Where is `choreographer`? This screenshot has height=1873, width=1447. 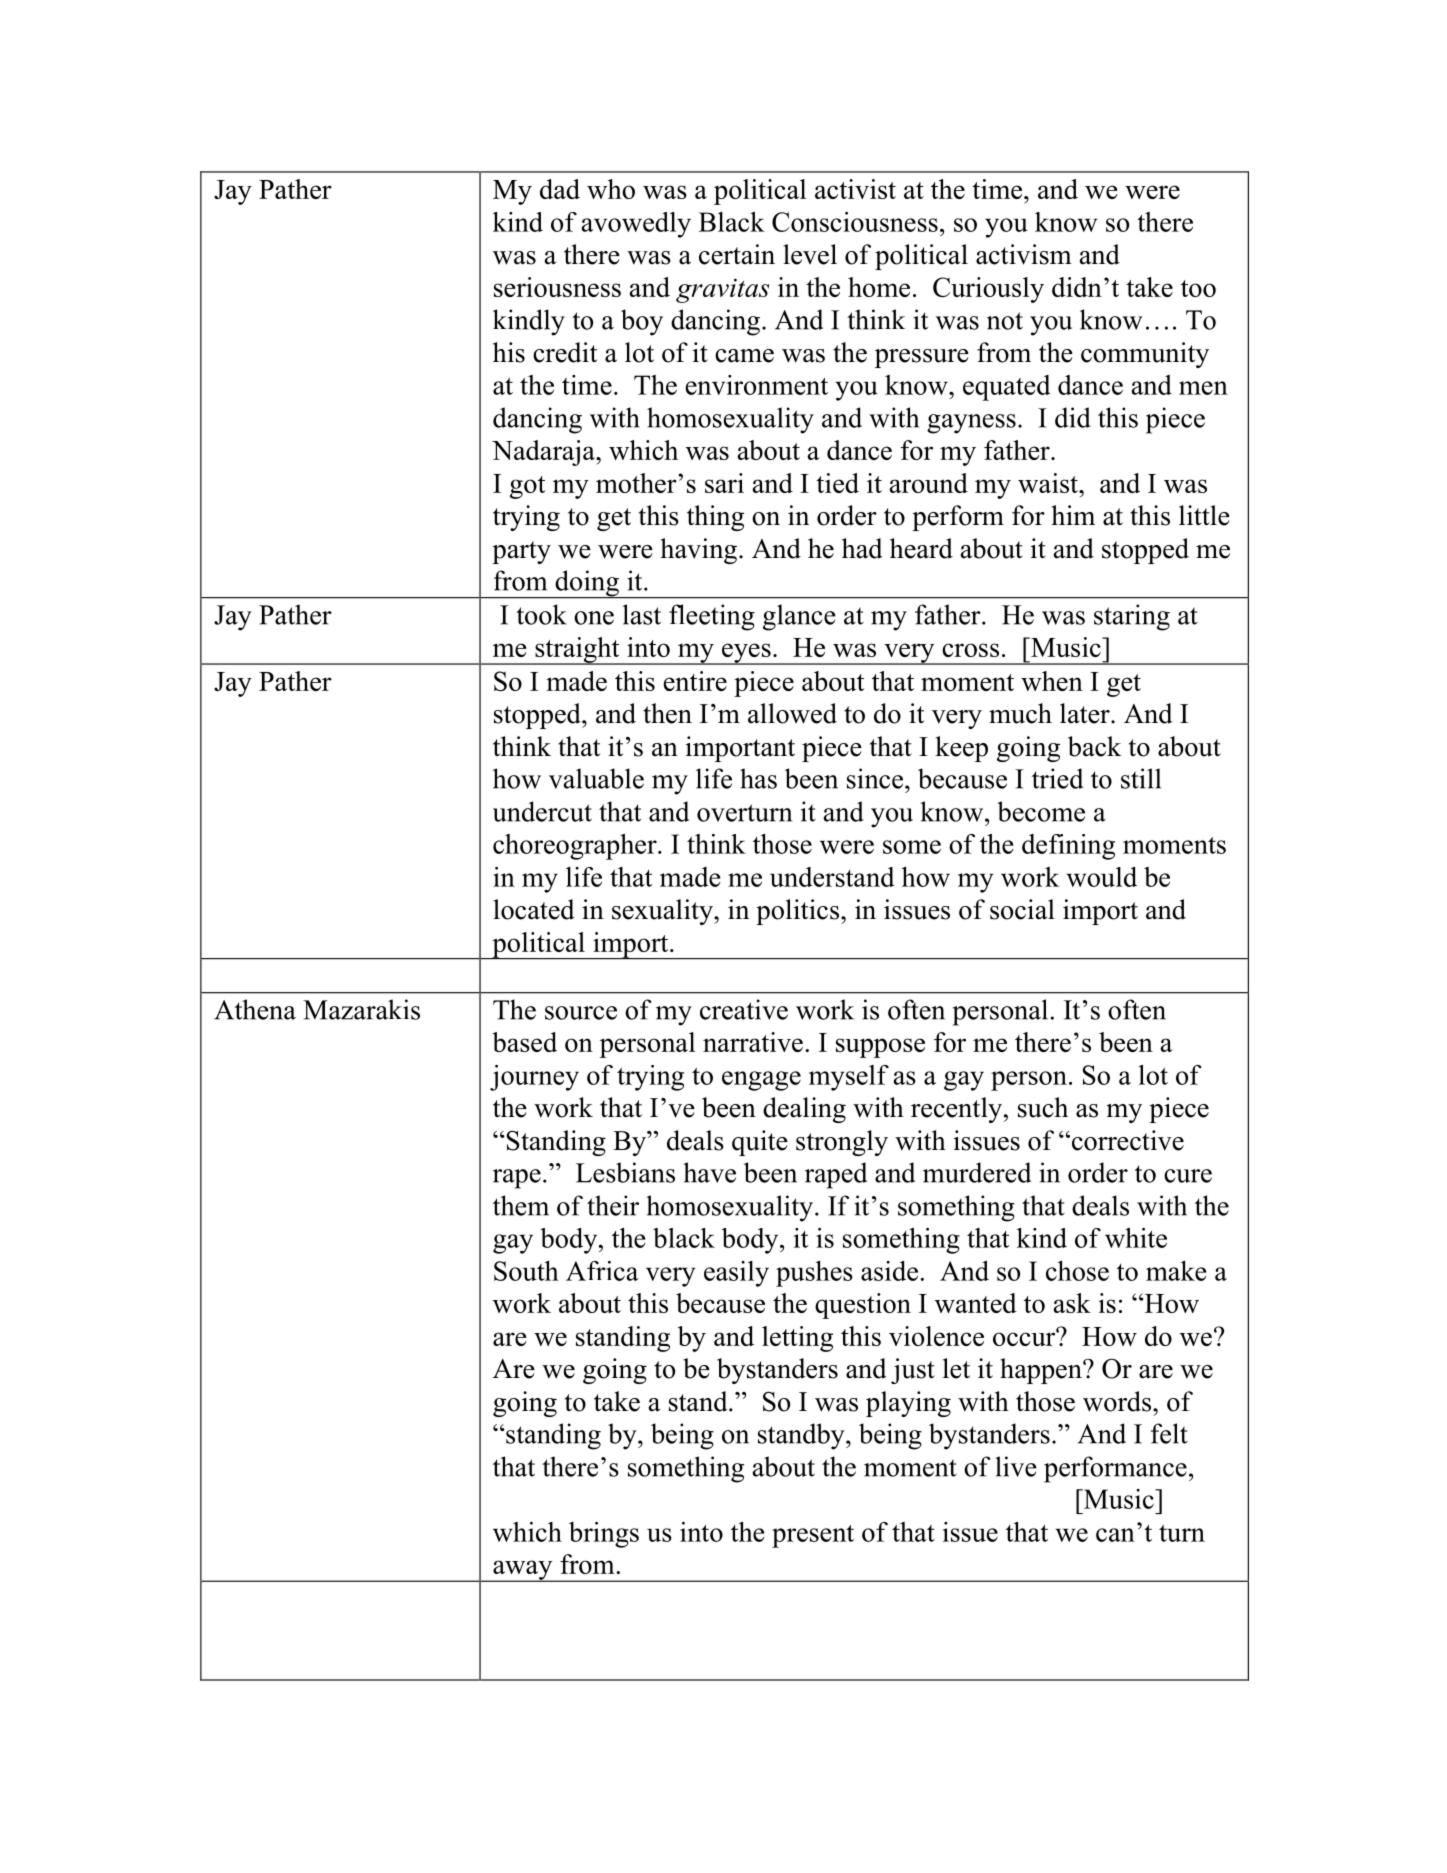
choreographer is located at coordinates (576, 847).
